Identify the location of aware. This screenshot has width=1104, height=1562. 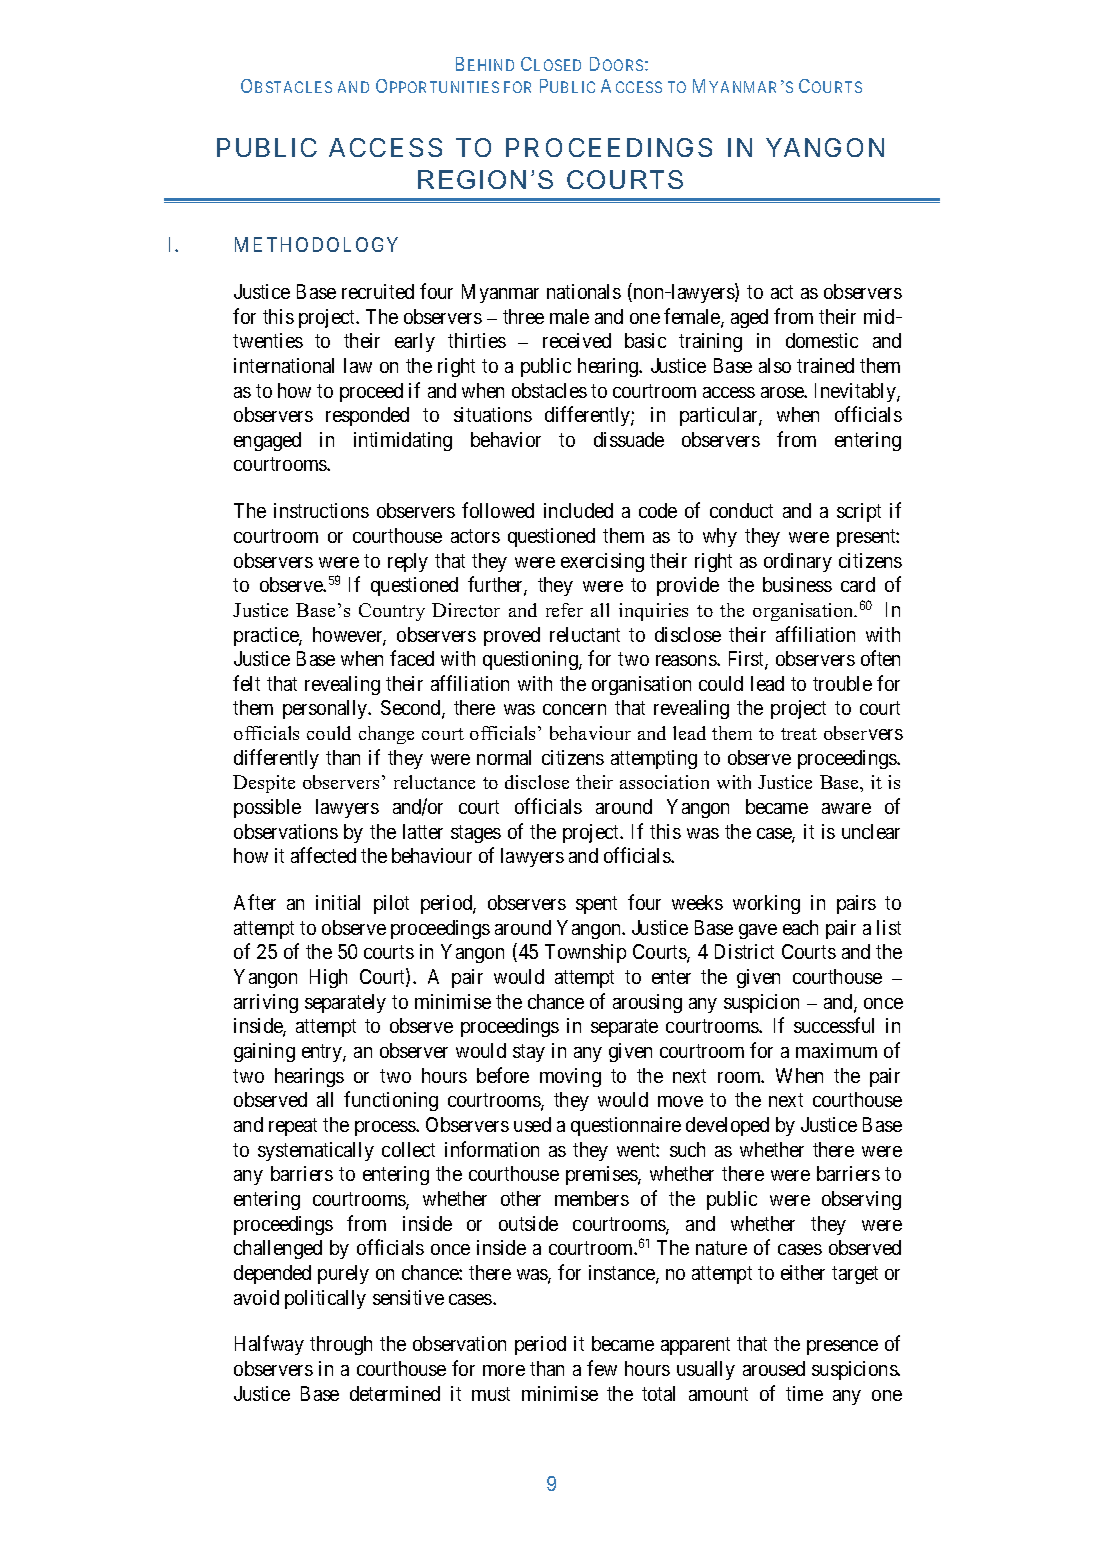
(846, 808).
